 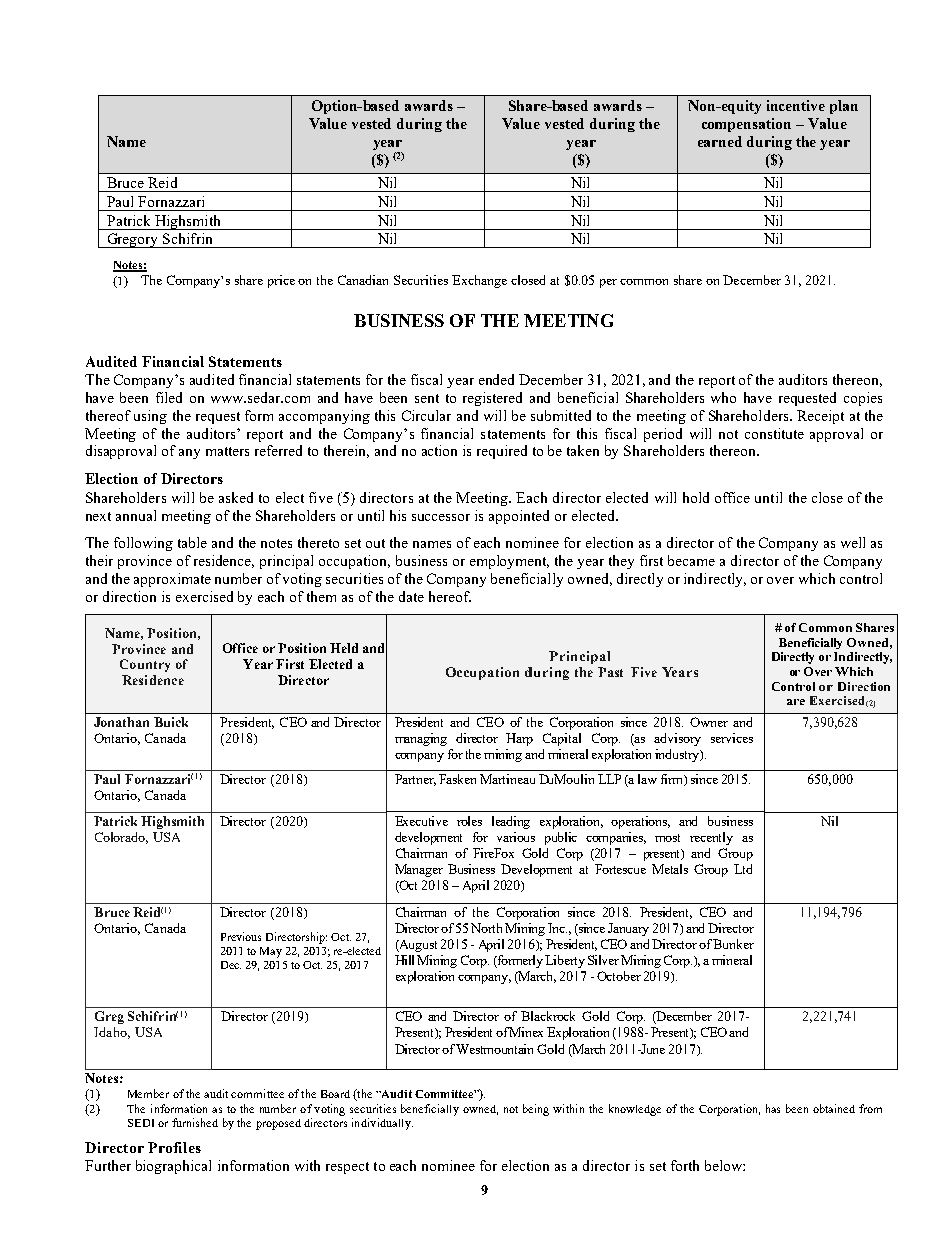 What do you see at coordinates (469, 821) in the screenshot?
I see `roles` at bounding box center [469, 821].
